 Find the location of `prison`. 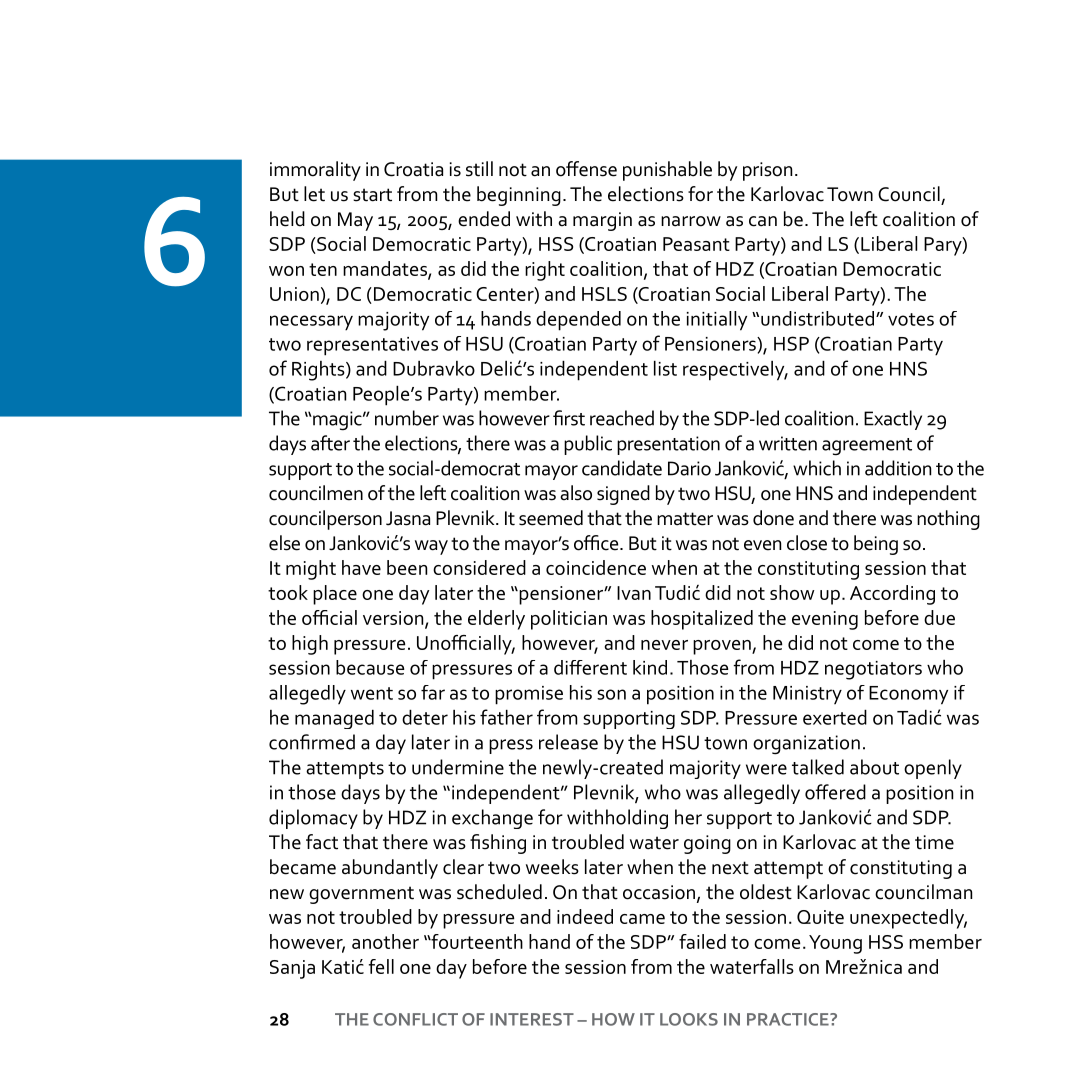

prison is located at coordinates (767, 171).
